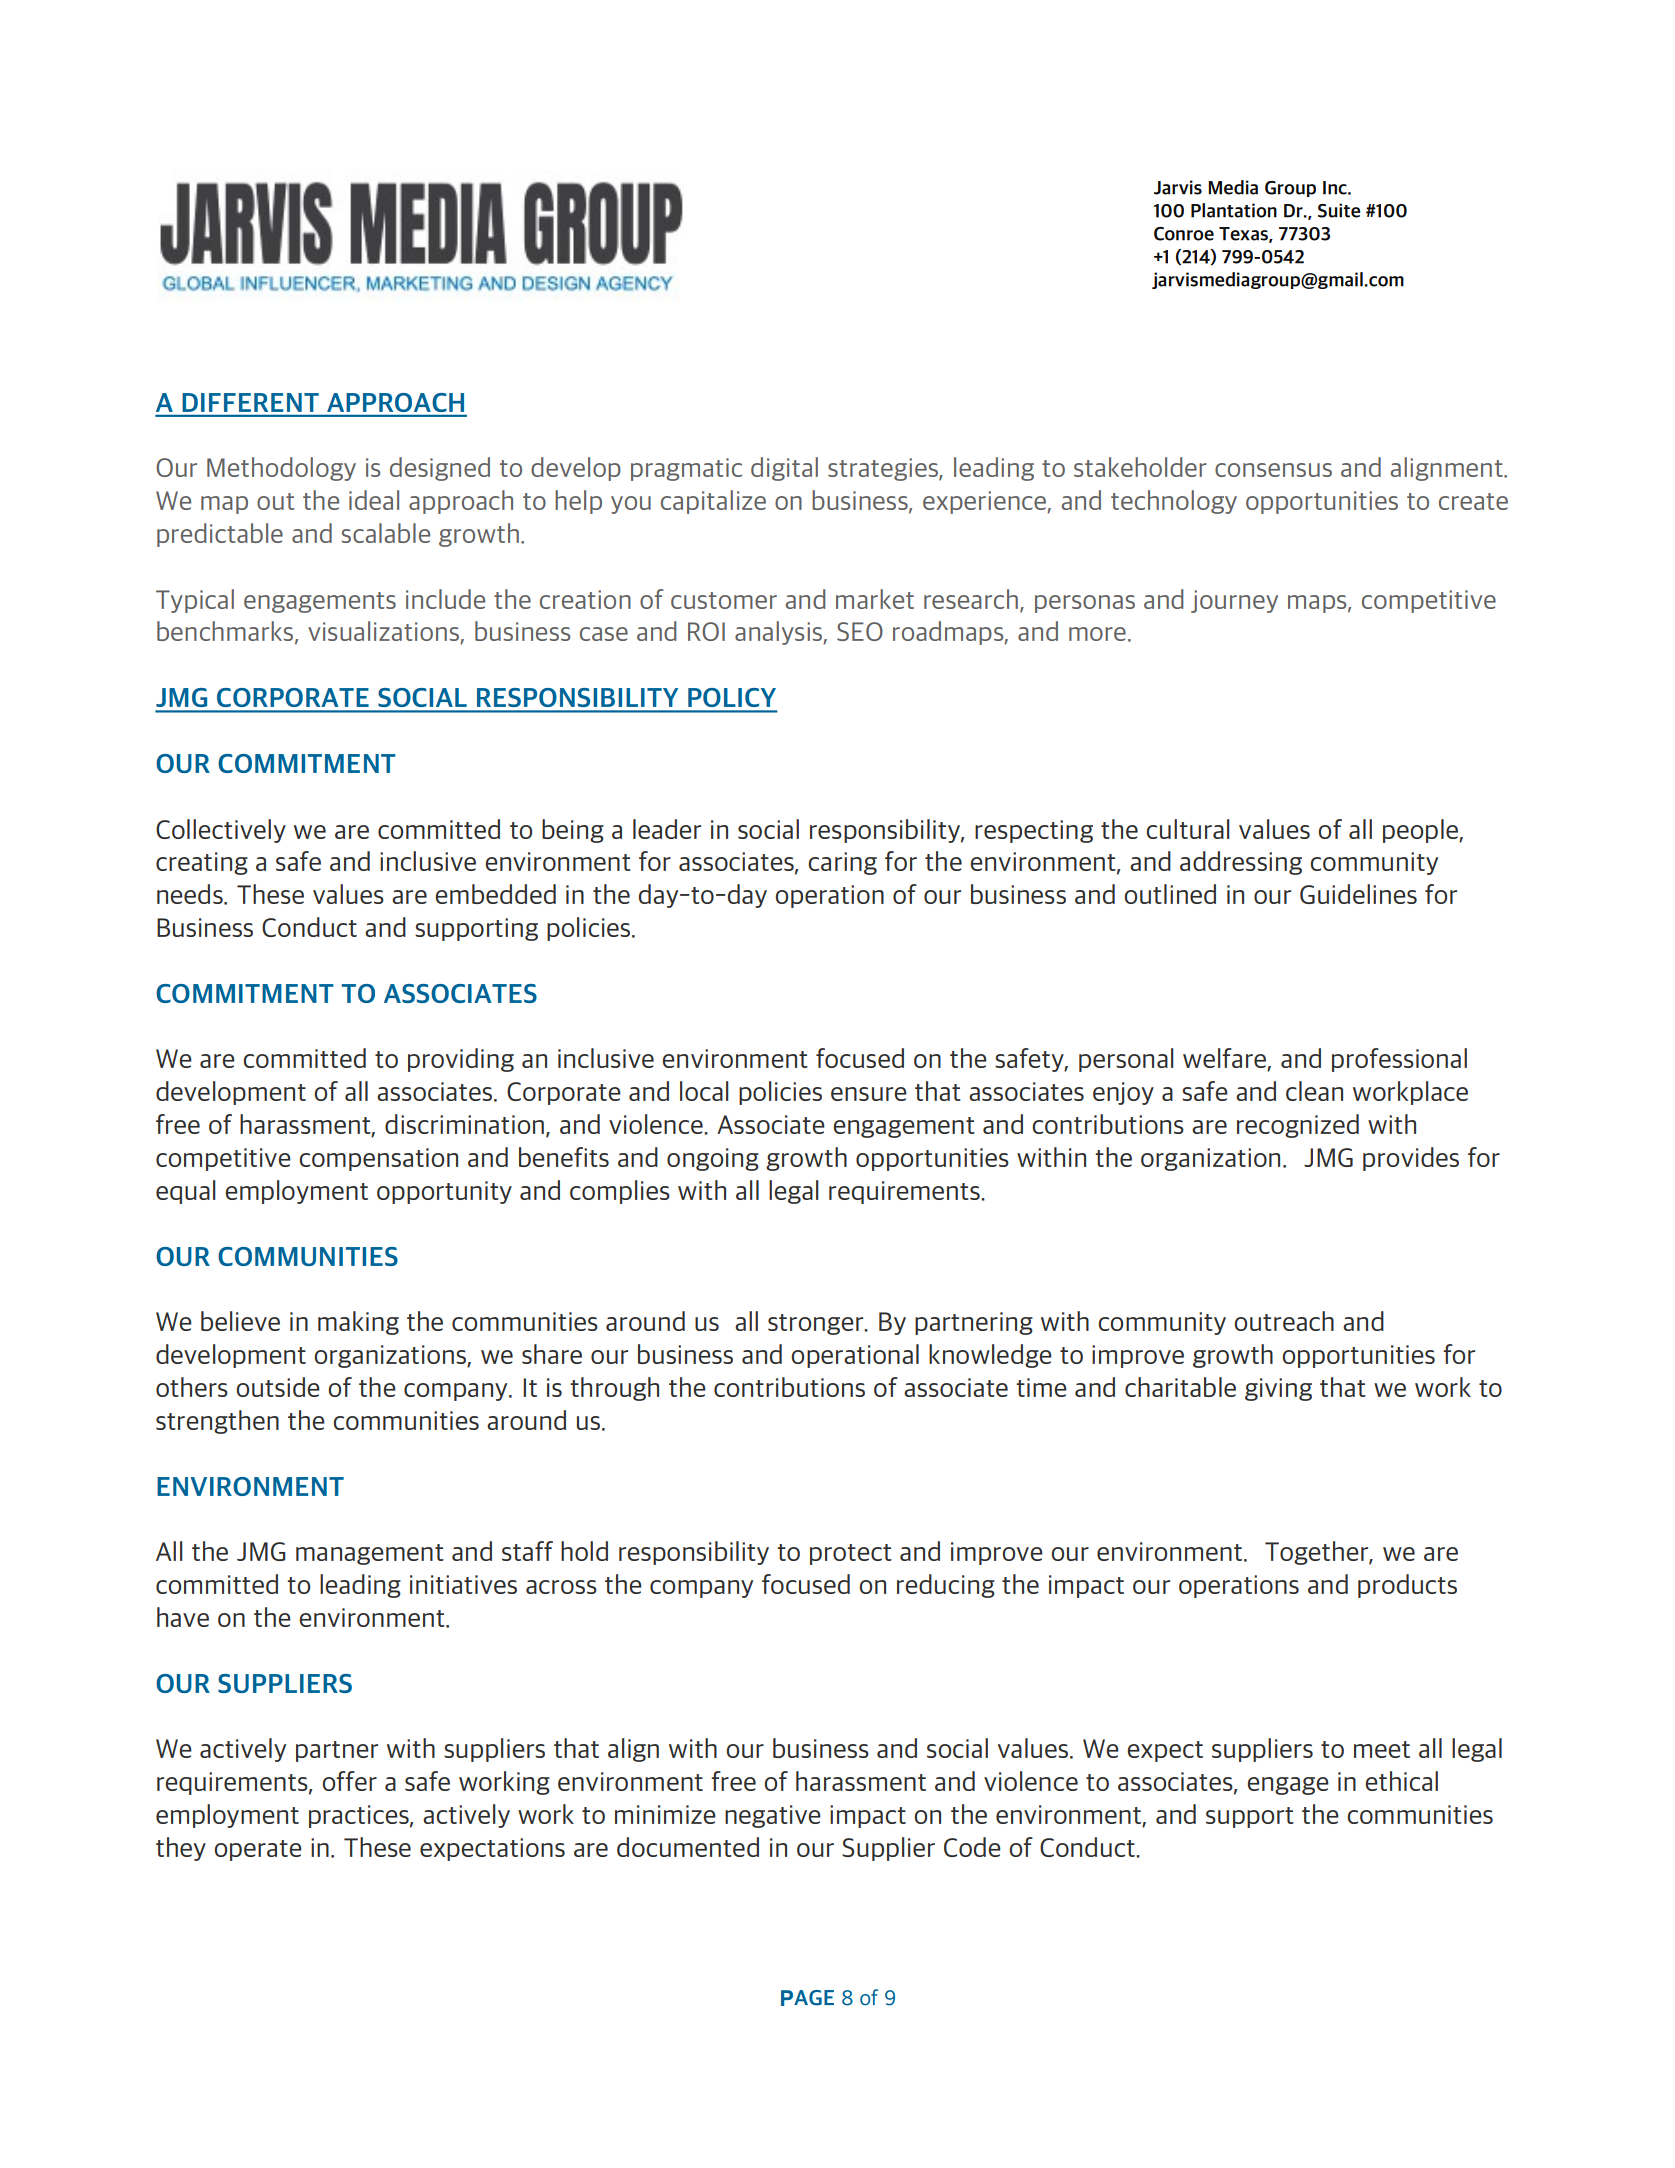 The height and width of the document is (2168, 1675). Describe the element at coordinates (807, 1998) in the document. I see `PAGE` at that location.
